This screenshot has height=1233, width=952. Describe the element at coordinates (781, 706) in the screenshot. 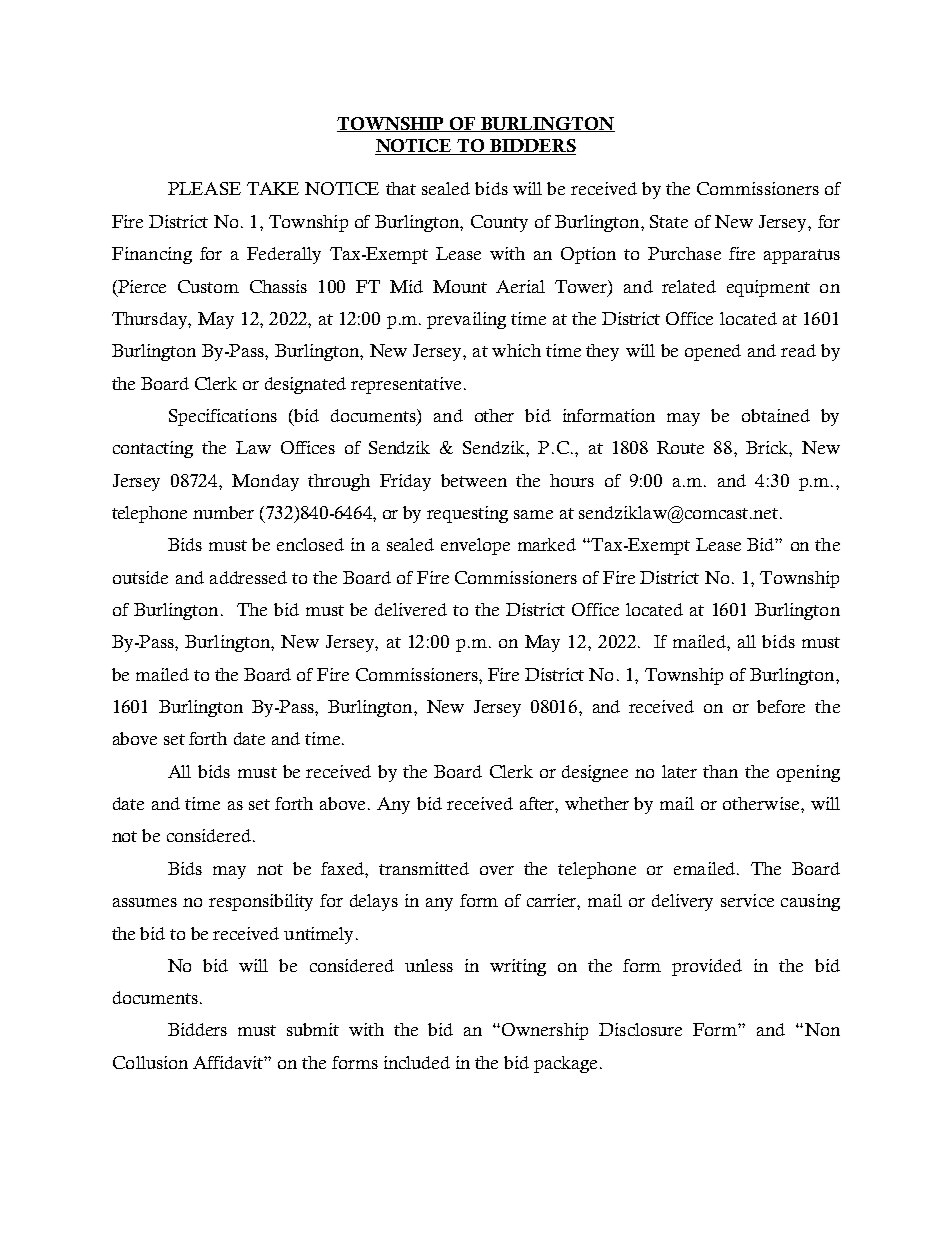

I see `before` at that location.
